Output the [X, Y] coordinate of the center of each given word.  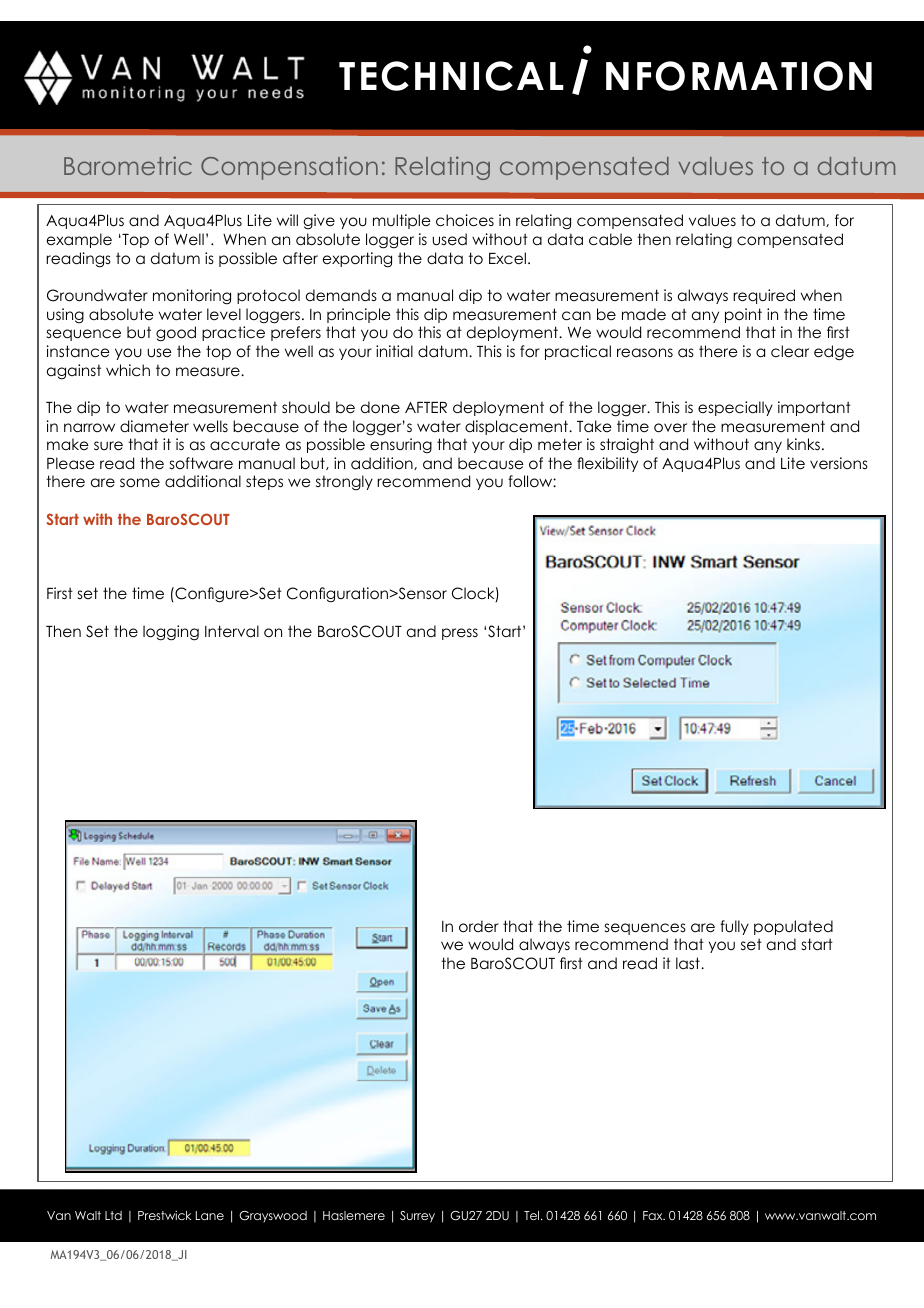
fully [734, 927]
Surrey [417, 1217]
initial [394, 351]
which [128, 370]
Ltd [113, 1215]
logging [171, 633]
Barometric [128, 165]
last [689, 963]
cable [610, 239]
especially [735, 408]
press [460, 634]
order [479, 926]
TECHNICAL [451, 76]
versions [839, 463]
